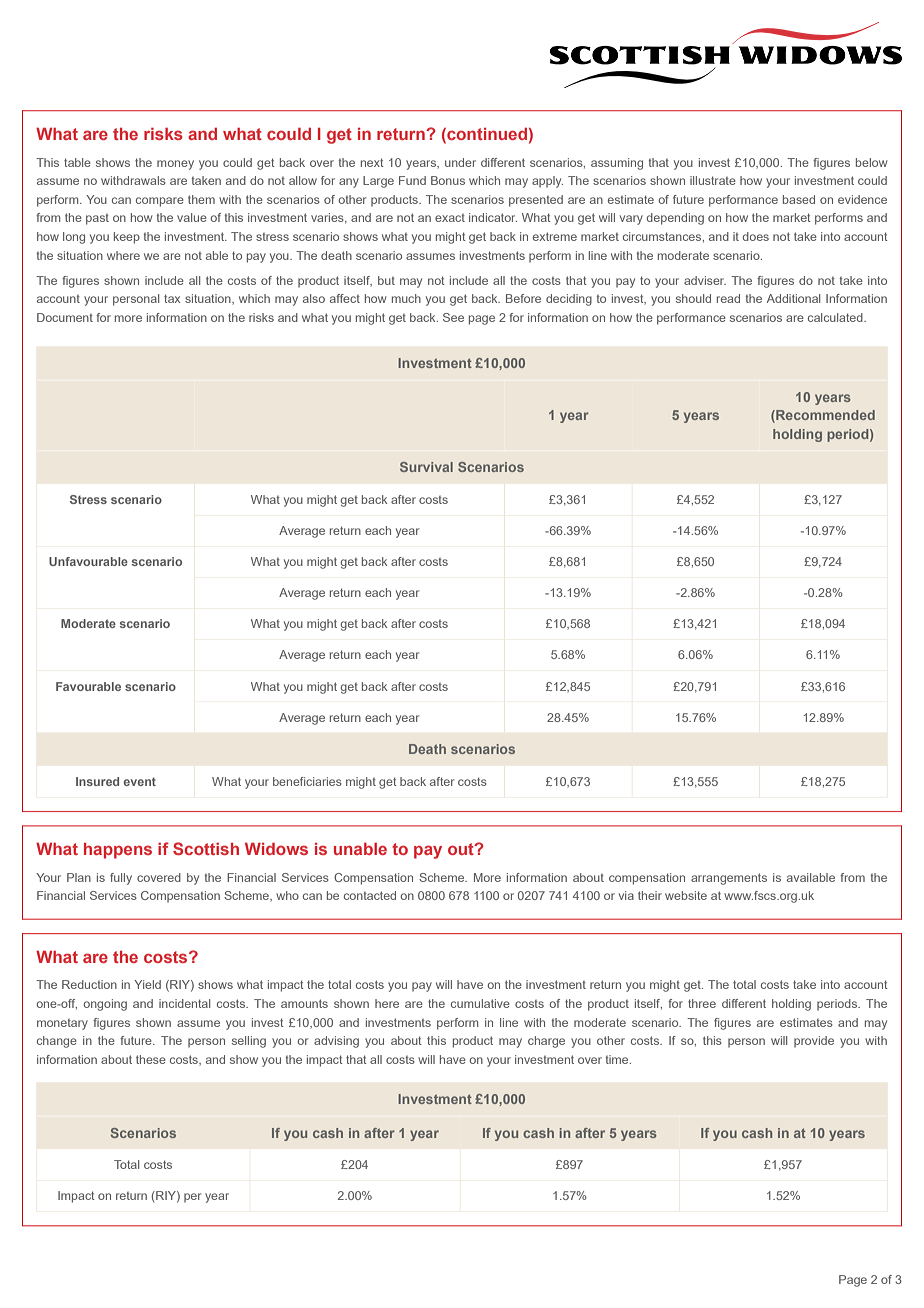 Image resolution: width=924 pixels, height=1308 pixels. Describe the element at coordinates (453, 317) in the screenshot. I see `See` at that location.
